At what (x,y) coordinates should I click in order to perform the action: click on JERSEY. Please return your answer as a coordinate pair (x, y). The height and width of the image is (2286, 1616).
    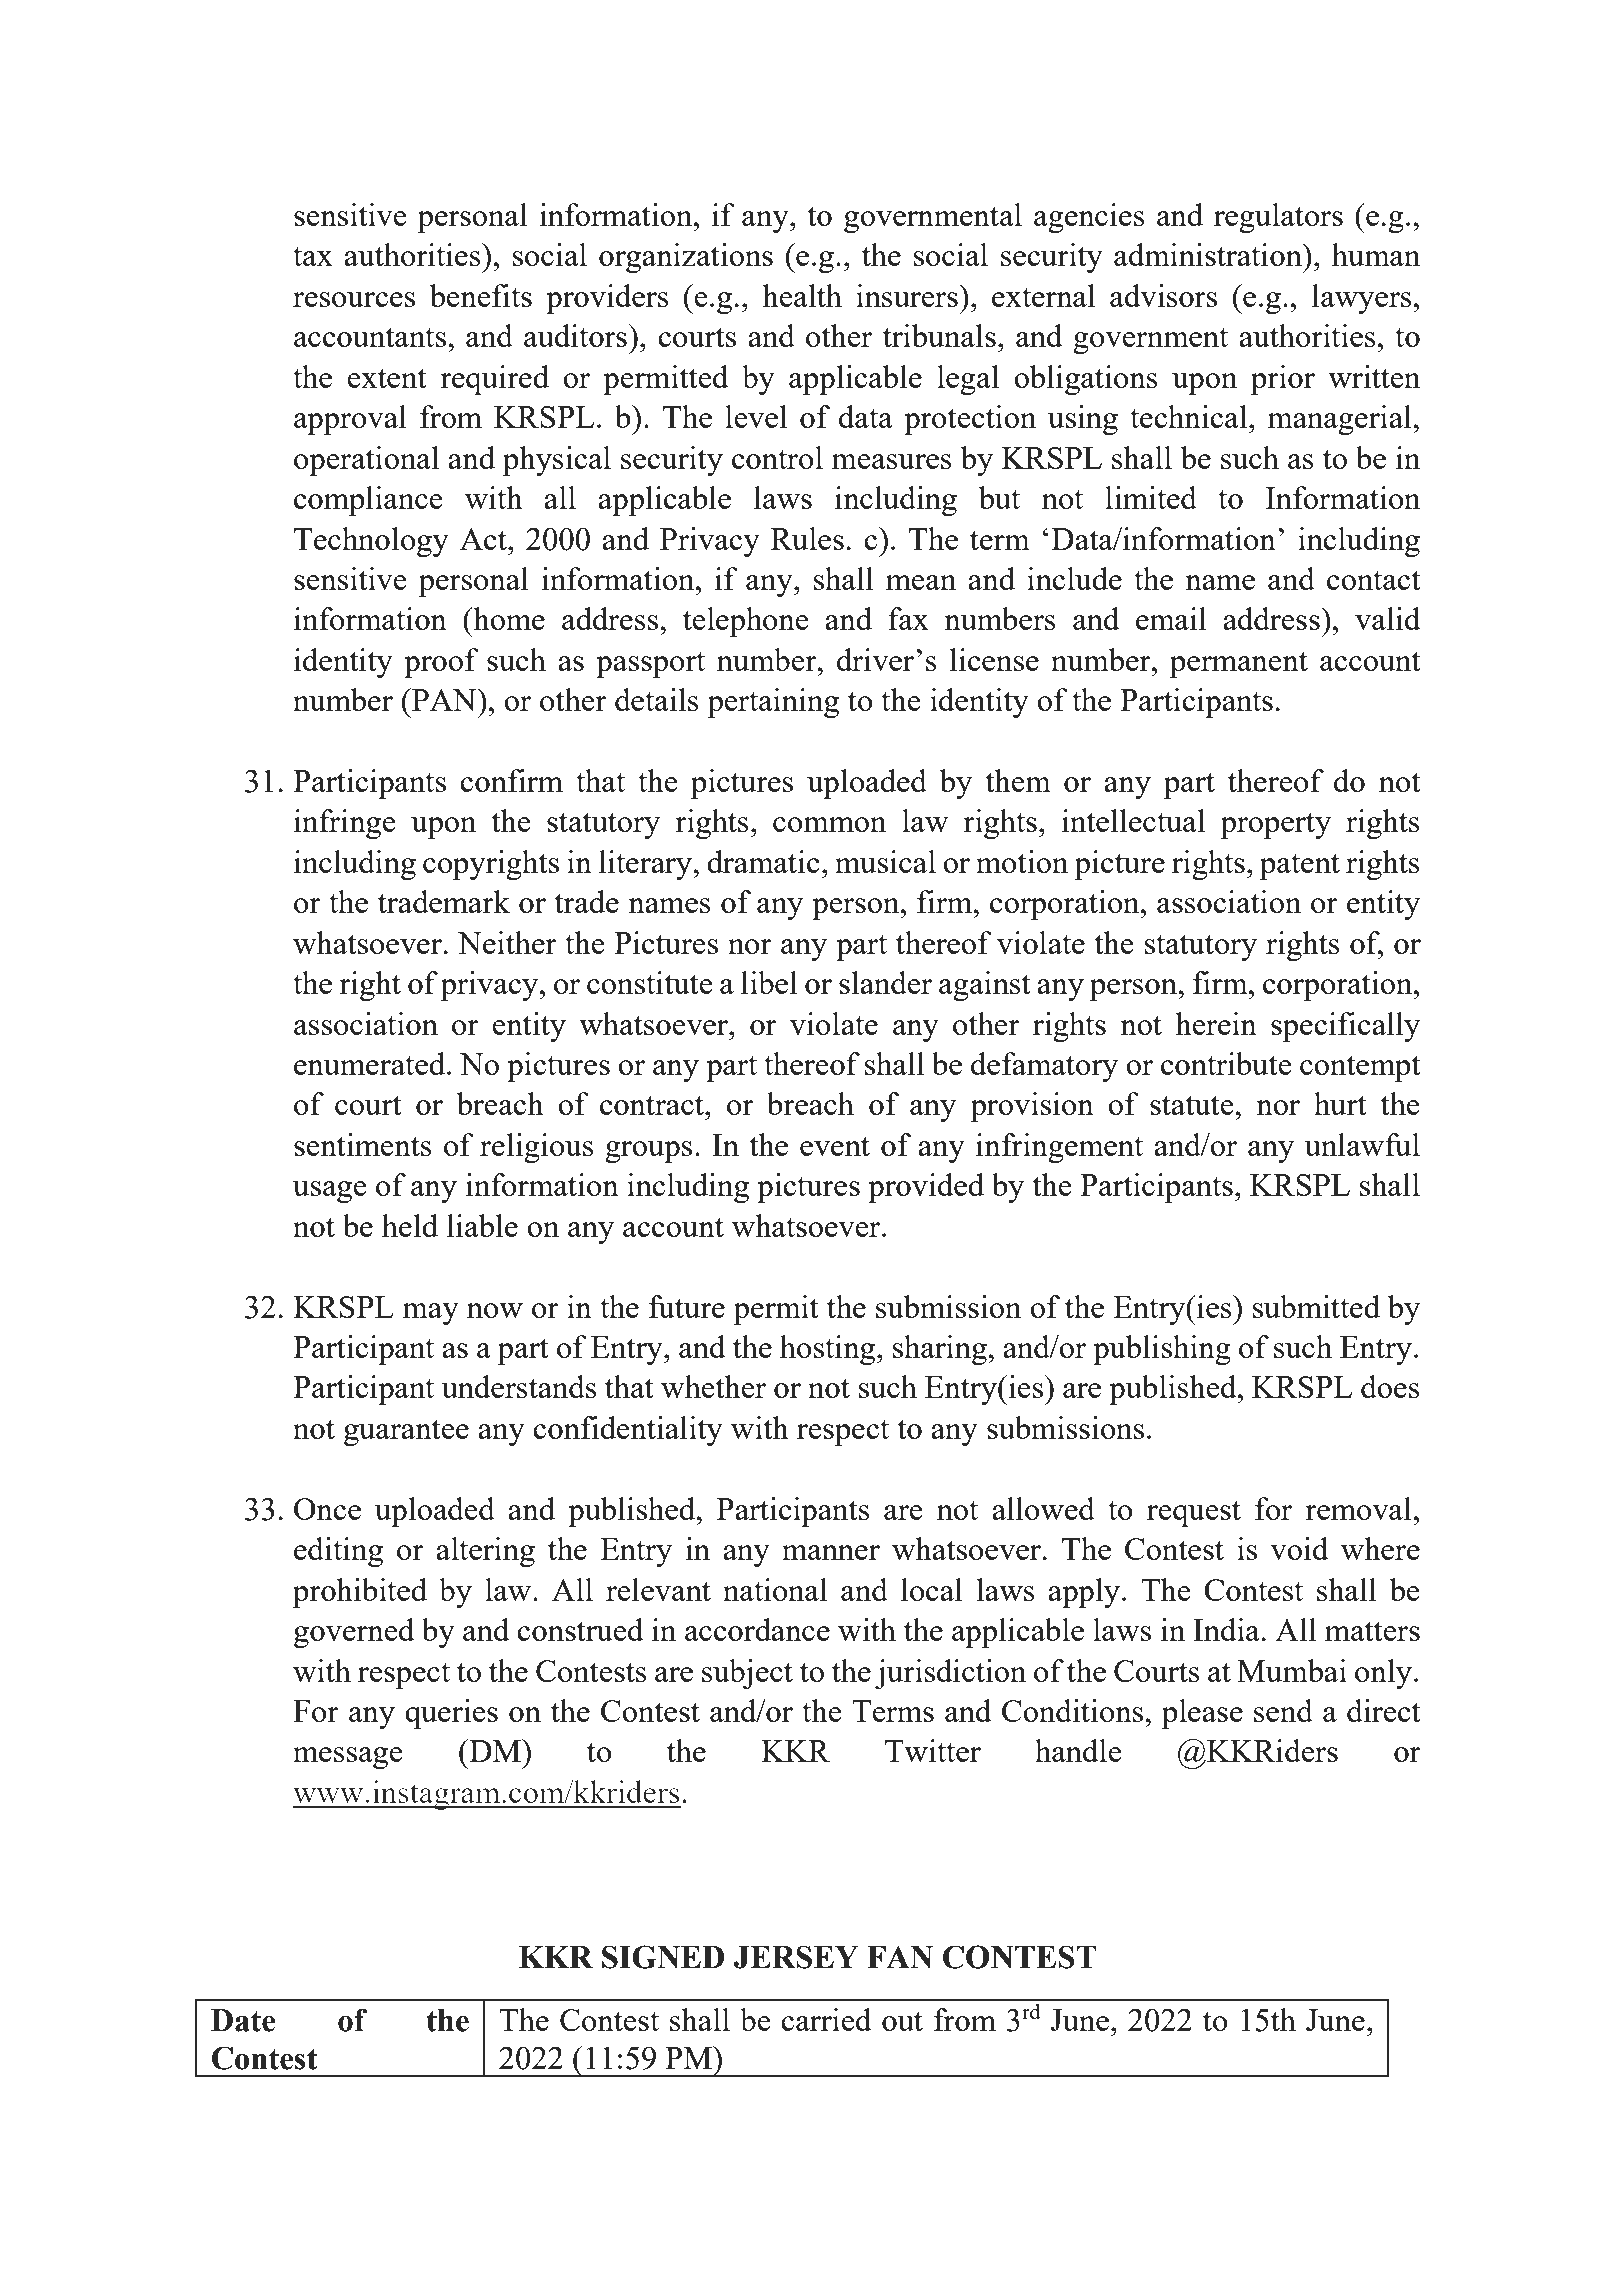
    Looking at the image, I should click on (796, 1957).
